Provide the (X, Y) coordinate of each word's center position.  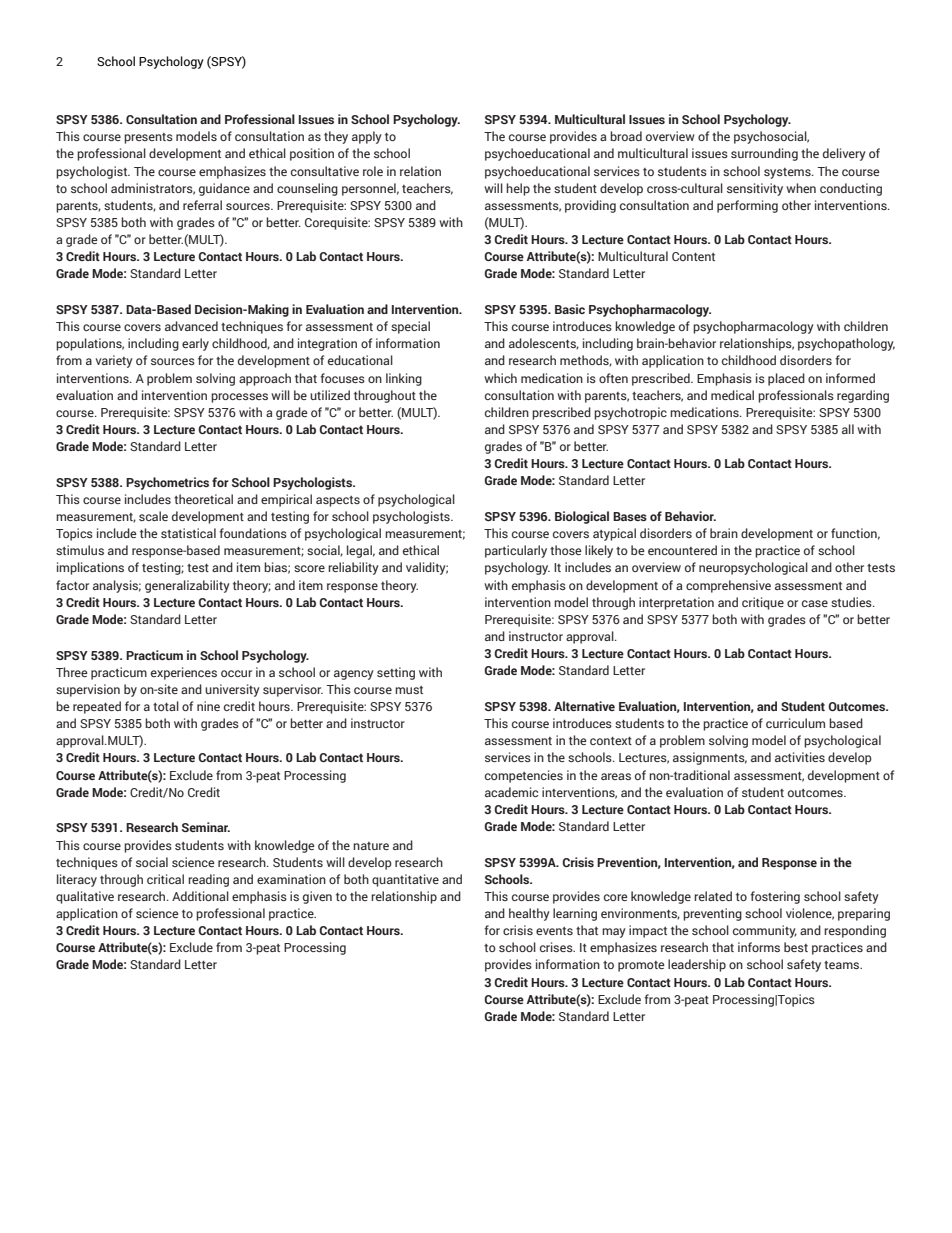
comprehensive (728, 586)
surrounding (764, 154)
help (518, 189)
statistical (188, 533)
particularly (516, 551)
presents (148, 138)
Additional (200, 896)
